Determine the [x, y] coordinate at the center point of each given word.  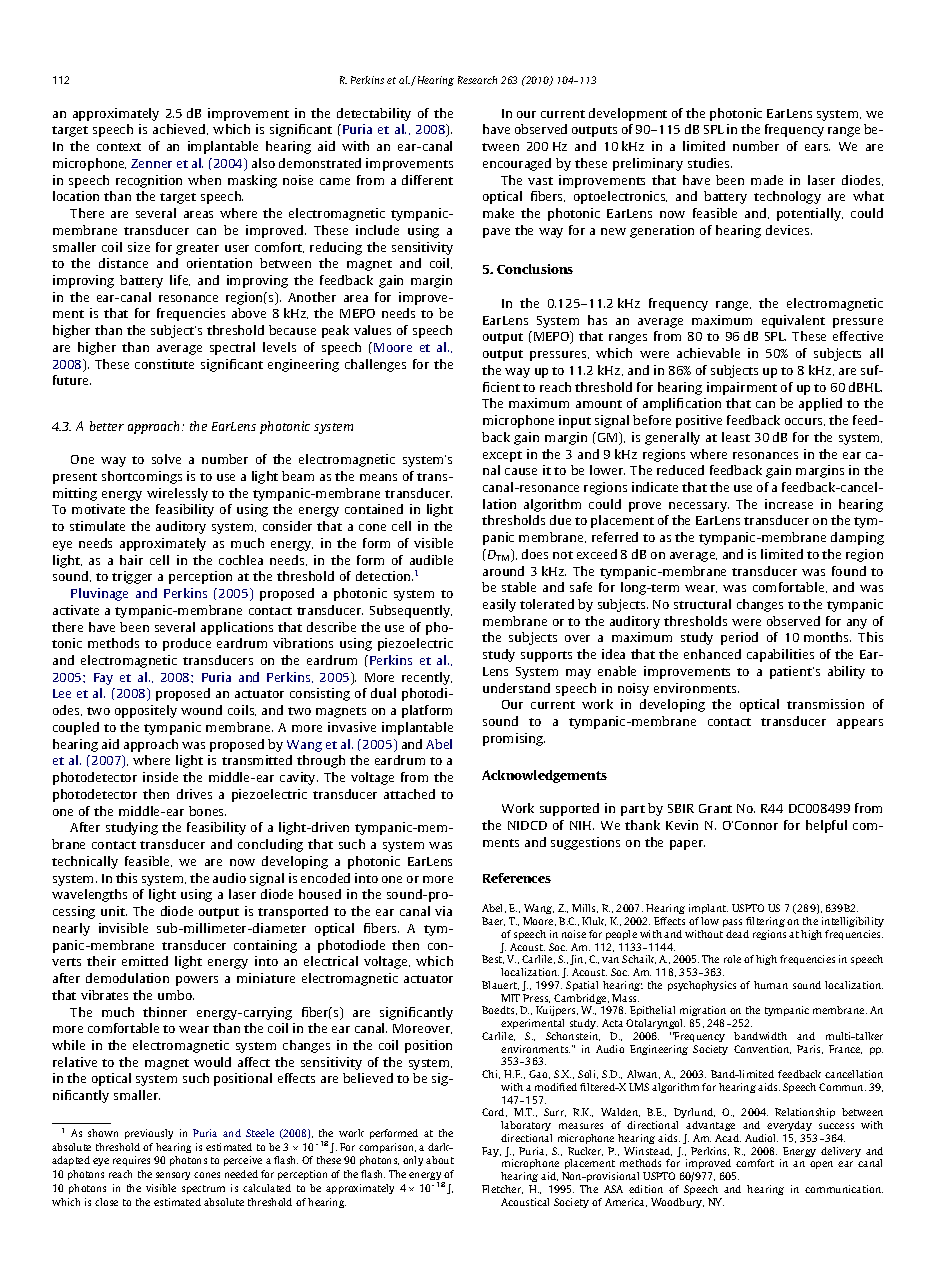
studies [710, 163]
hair [131, 560]
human [771, 985]
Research [477, 80]
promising [514, 739]
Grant [715, 808]
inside [160, 777]
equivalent [793, 321]
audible [431, 560]
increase [789, 504]
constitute [164, 364]
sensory [173, 1176]
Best [493, 959]
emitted [145, 961]
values [372, 330]
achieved [180, 129]
